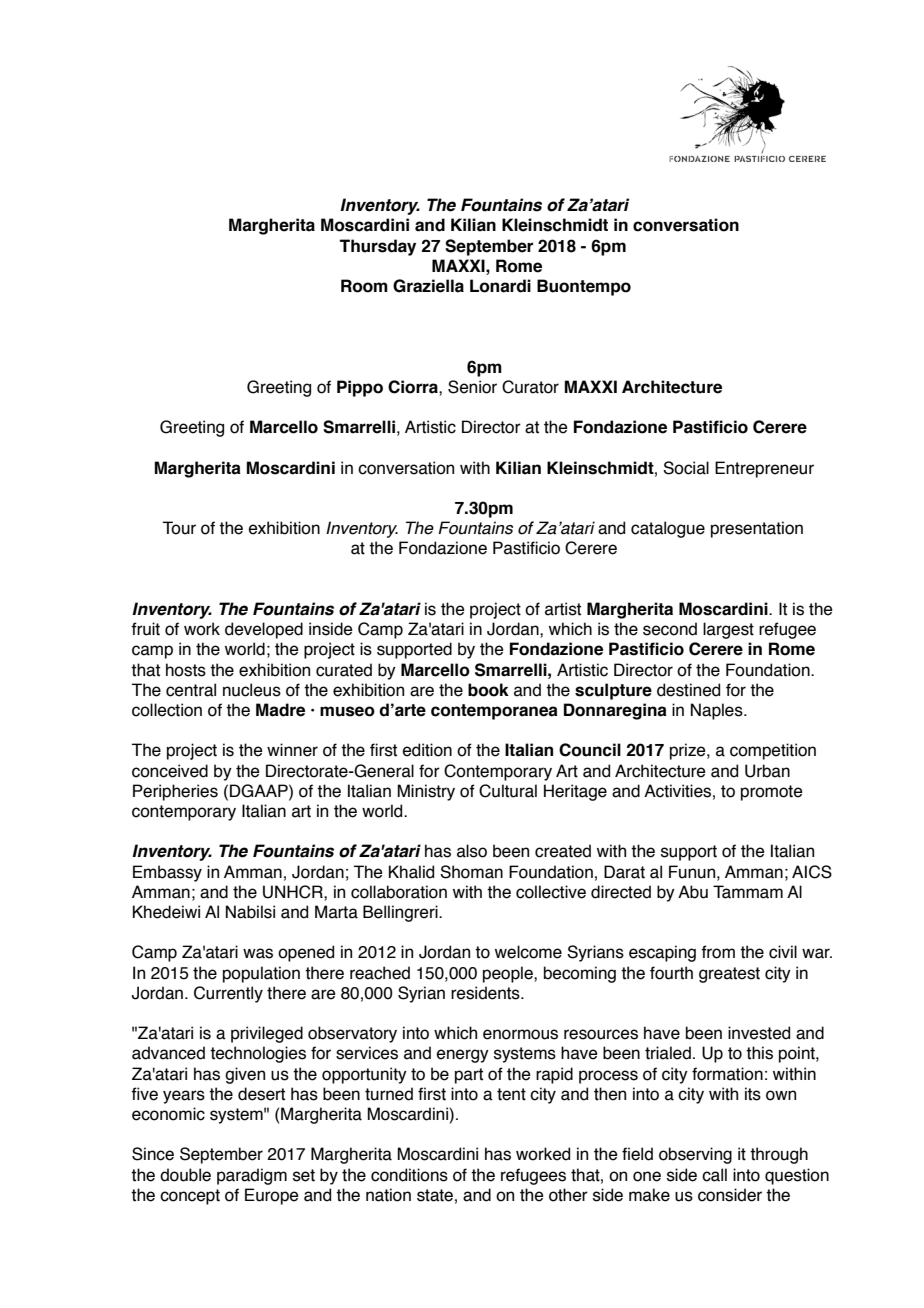  I want to click on Naples, so click(718, 711).
